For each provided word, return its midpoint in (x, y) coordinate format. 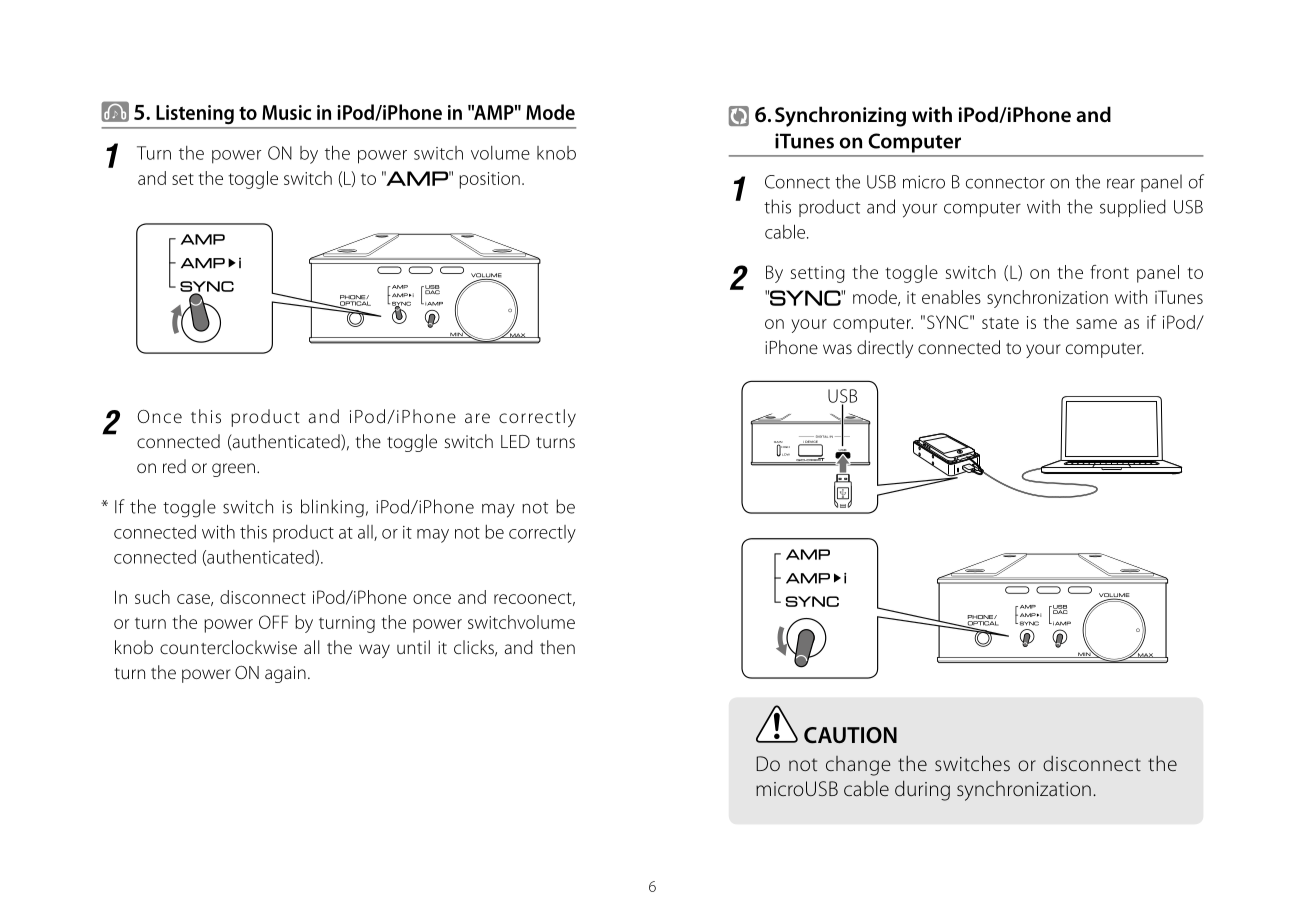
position (489, 180)
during (922, 790)
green (233, 470)
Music (286, 112)
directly (885, 349)
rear (1121, 183)
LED (515, 441)
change (858, 766)
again (285, 674)
